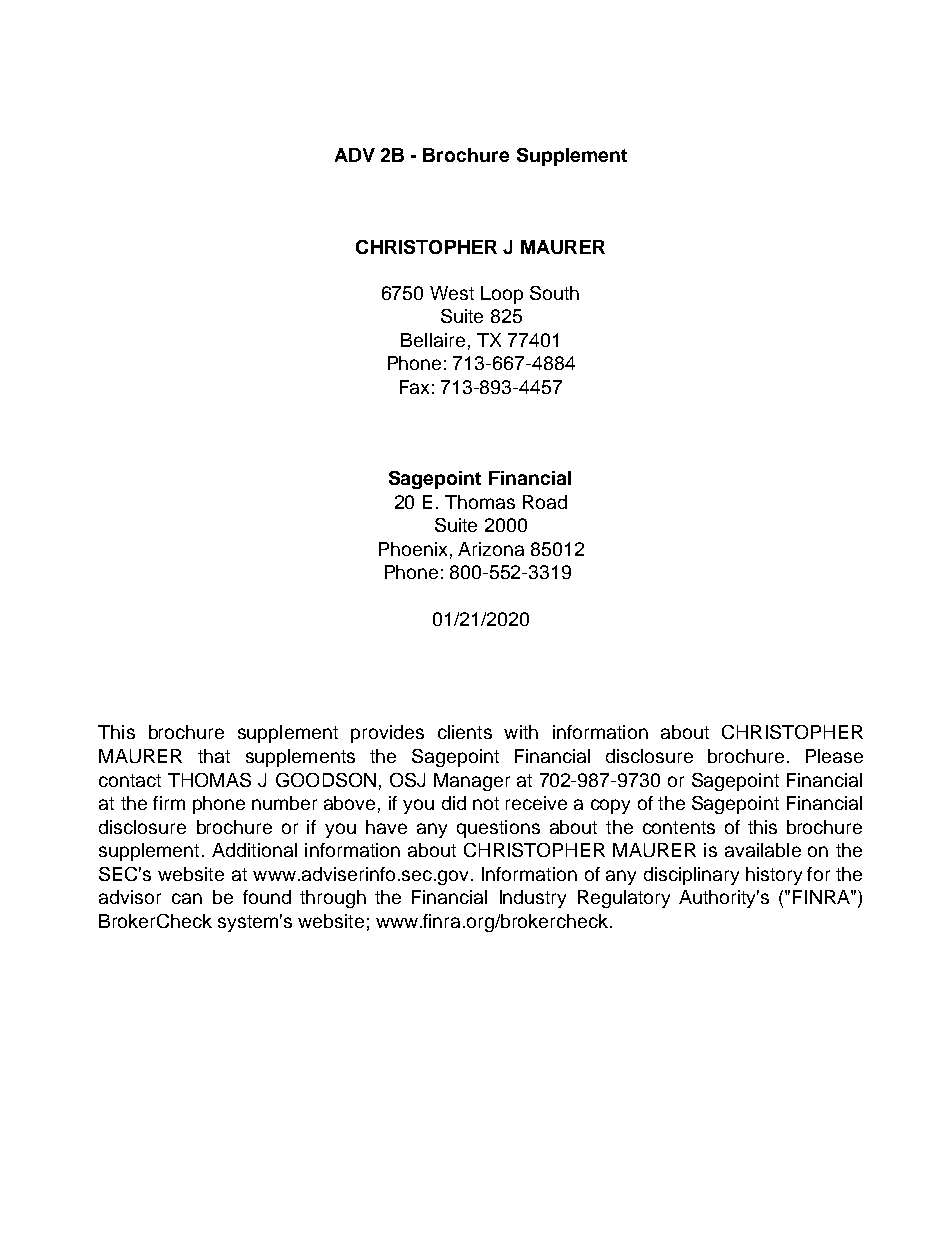 Image resolution: width=952 pixels, height=1233 pixels. Describe the element at coordinates (433, 340) in the screenshot. I see `Bellaire` at that location.
